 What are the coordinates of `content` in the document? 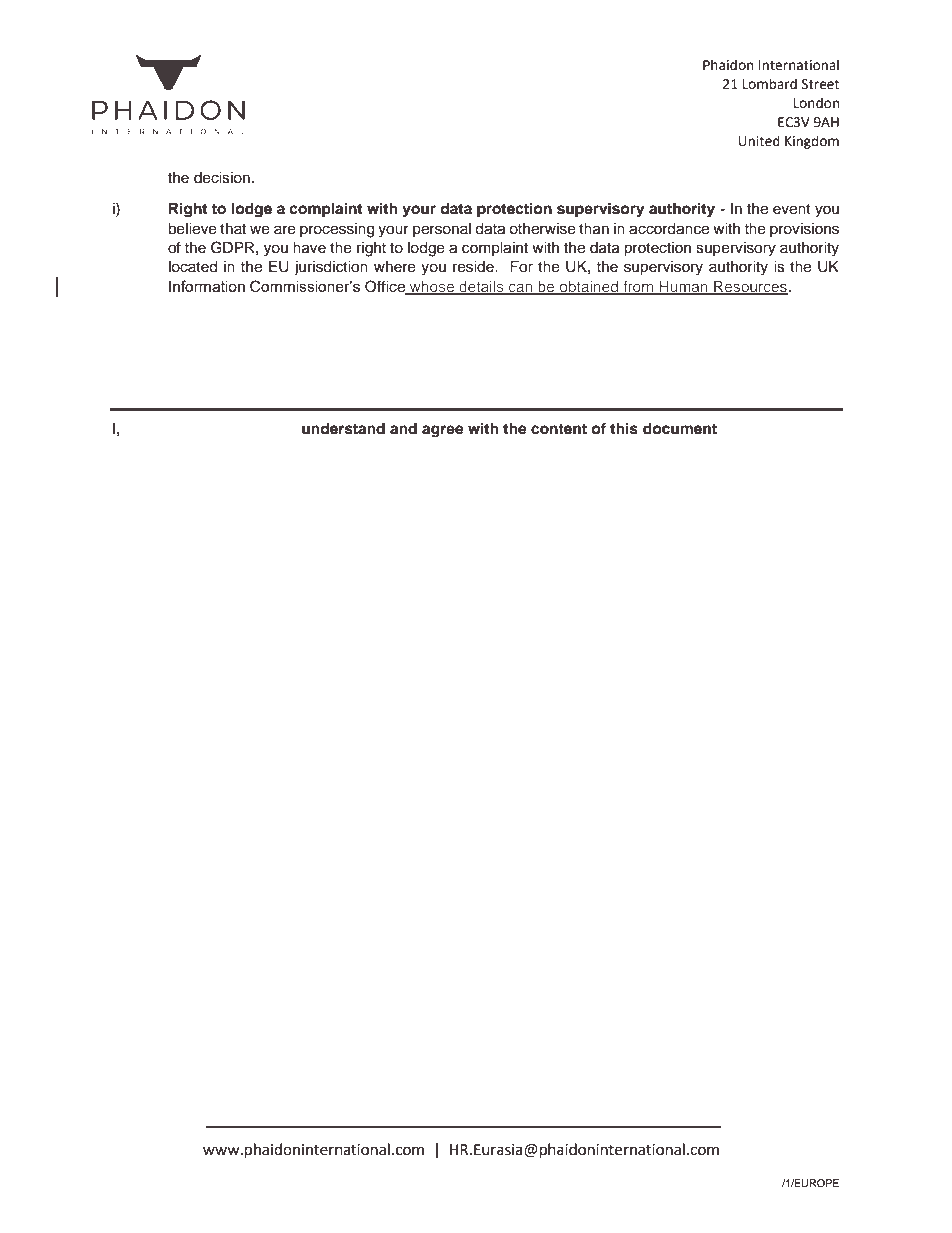 It's located at (559, 429).
